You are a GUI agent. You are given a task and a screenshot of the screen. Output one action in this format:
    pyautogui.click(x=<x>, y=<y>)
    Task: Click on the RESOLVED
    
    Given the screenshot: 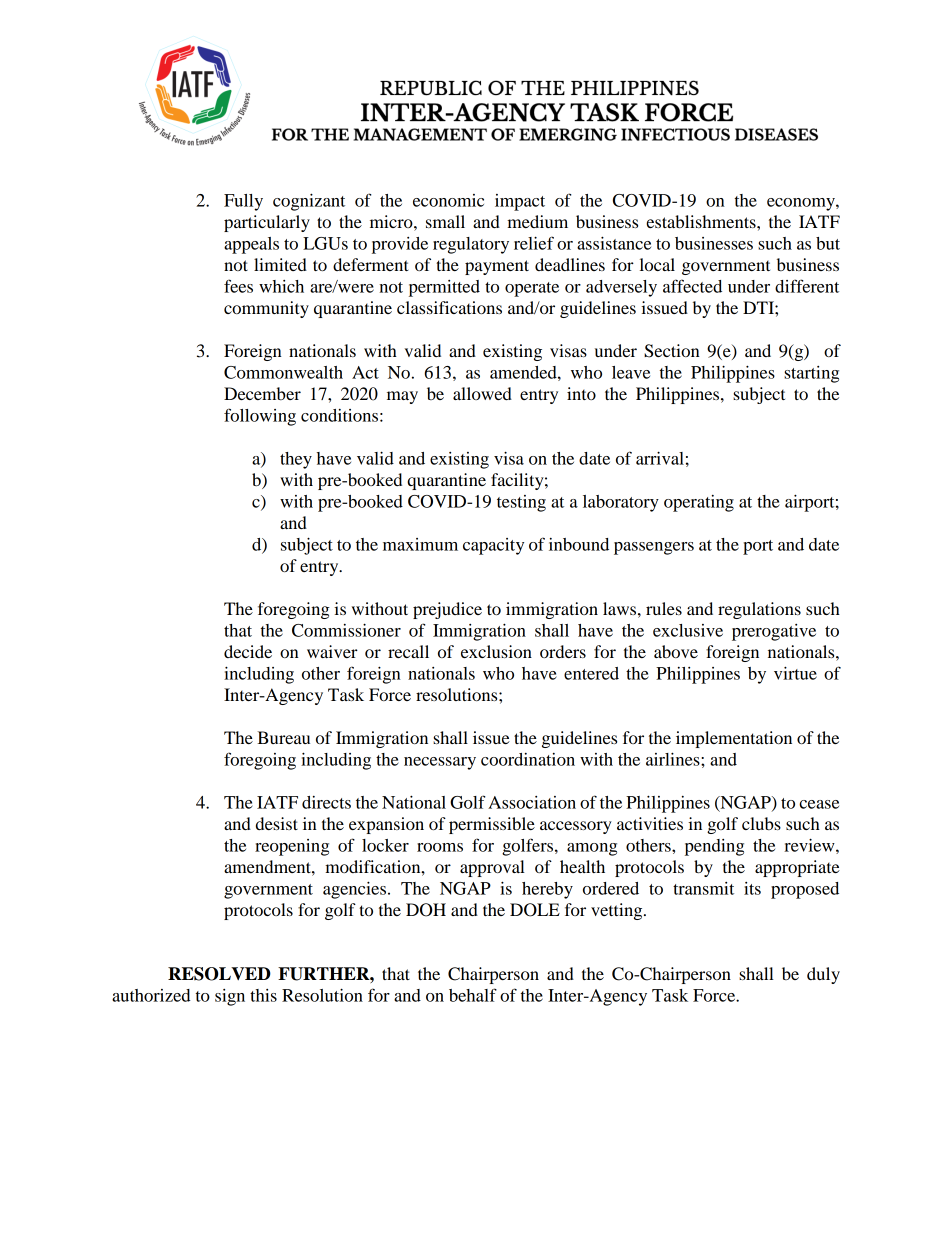 What is the action you would take?
    pyautogui.click(x=219, y=974)
